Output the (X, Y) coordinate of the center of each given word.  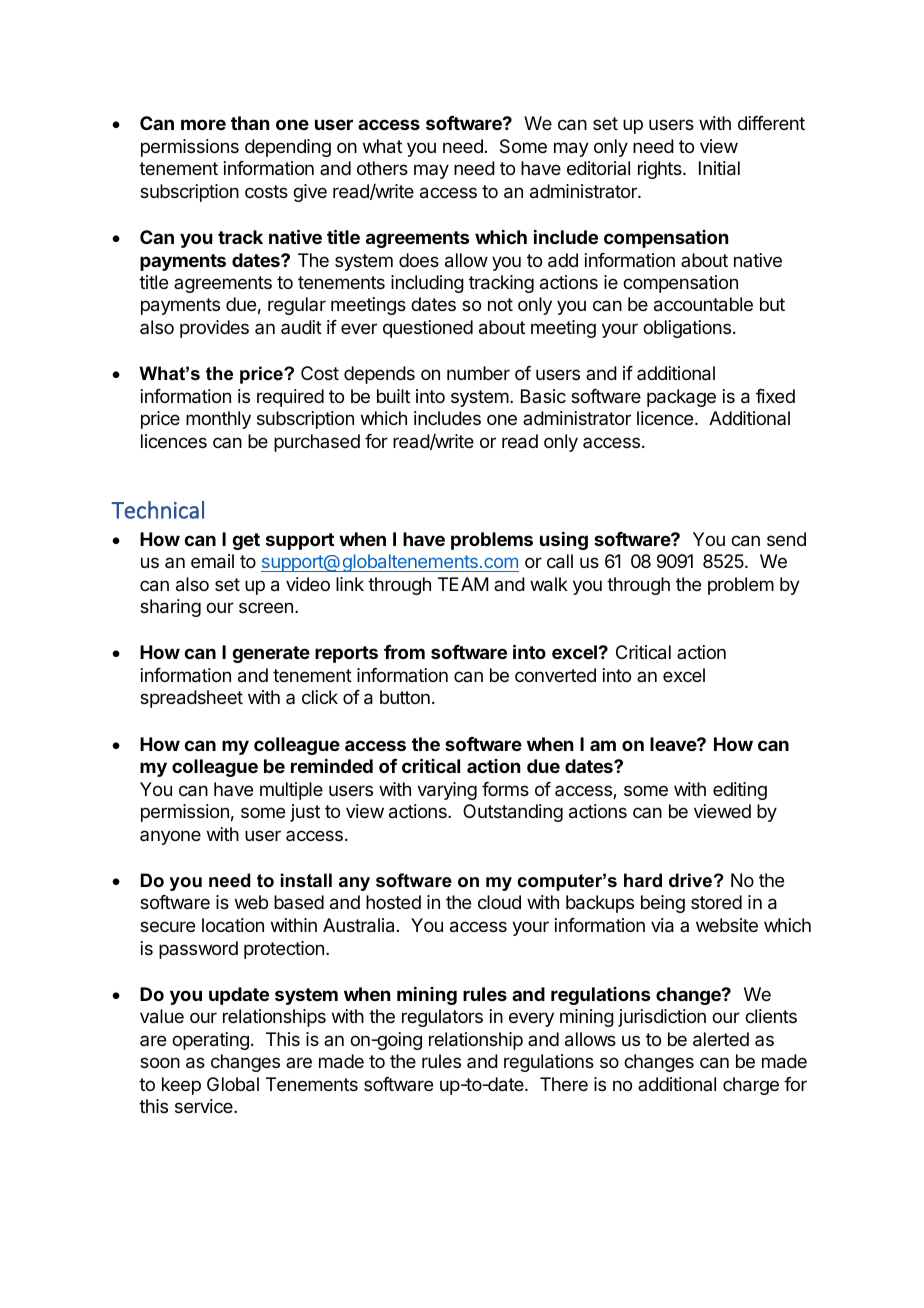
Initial (719, 168)
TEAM (463, 584)
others (382, 168)
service (205, 1106)
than (250, 123)
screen (266, 607)
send (786, 539)
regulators (442, 1018)
